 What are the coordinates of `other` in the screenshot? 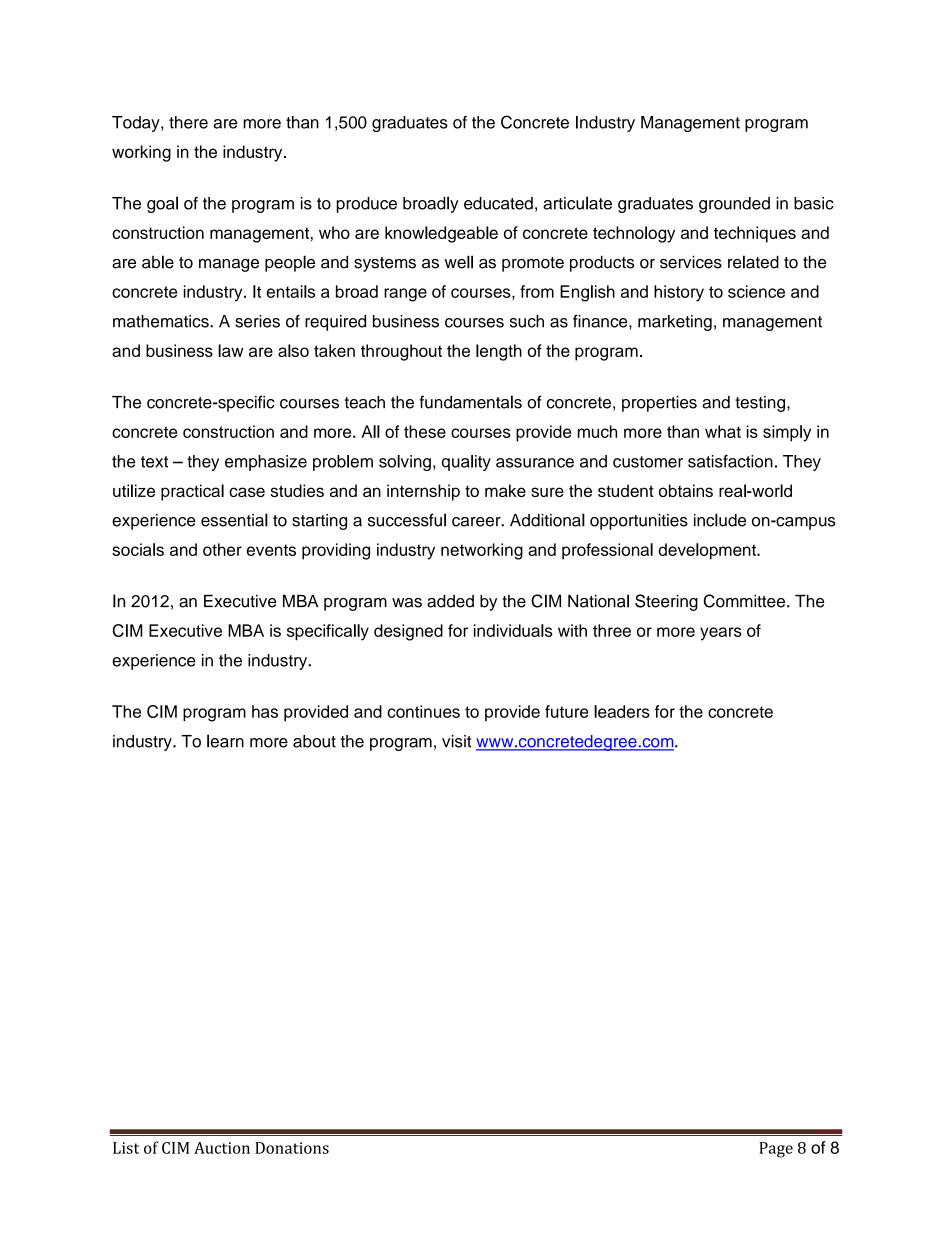 It's located at (222, 549).
